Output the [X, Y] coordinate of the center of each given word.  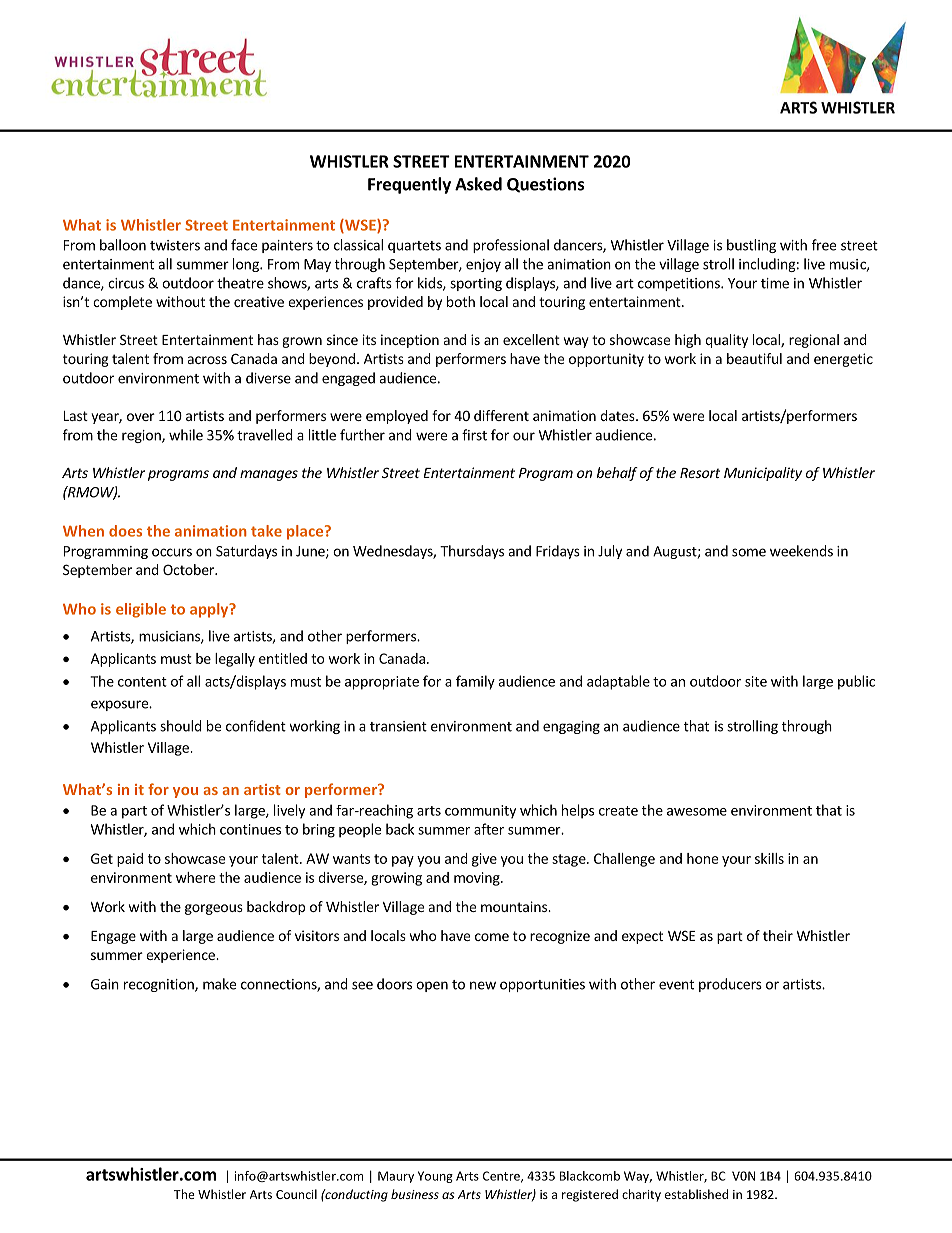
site [756, 681]
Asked [478, 184]
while [186, 435]
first [474, 435]
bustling [751, 246]
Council [296, 1194]
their [778, 935]
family [475, 682]
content [142, 682]
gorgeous [214, 909]
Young [435, 1177]
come [492, 937]
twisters [175, 245]
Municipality [763, 474]
